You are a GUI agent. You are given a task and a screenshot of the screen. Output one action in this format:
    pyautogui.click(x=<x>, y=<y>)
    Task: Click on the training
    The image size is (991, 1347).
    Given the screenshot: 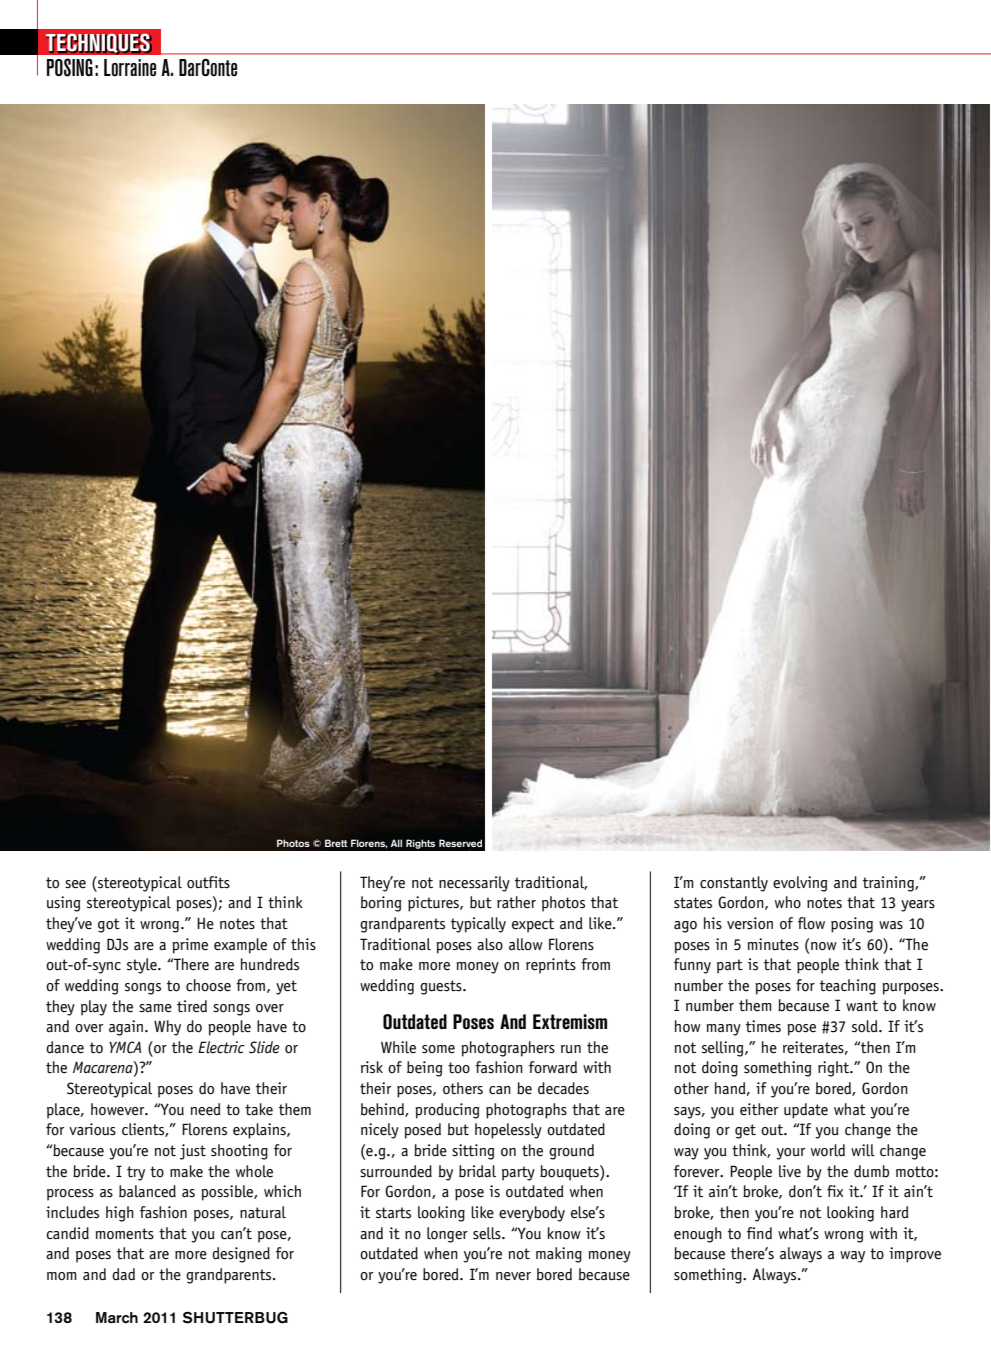 What is the action you would take?
    pyautogui.click(x=889, y=884)
